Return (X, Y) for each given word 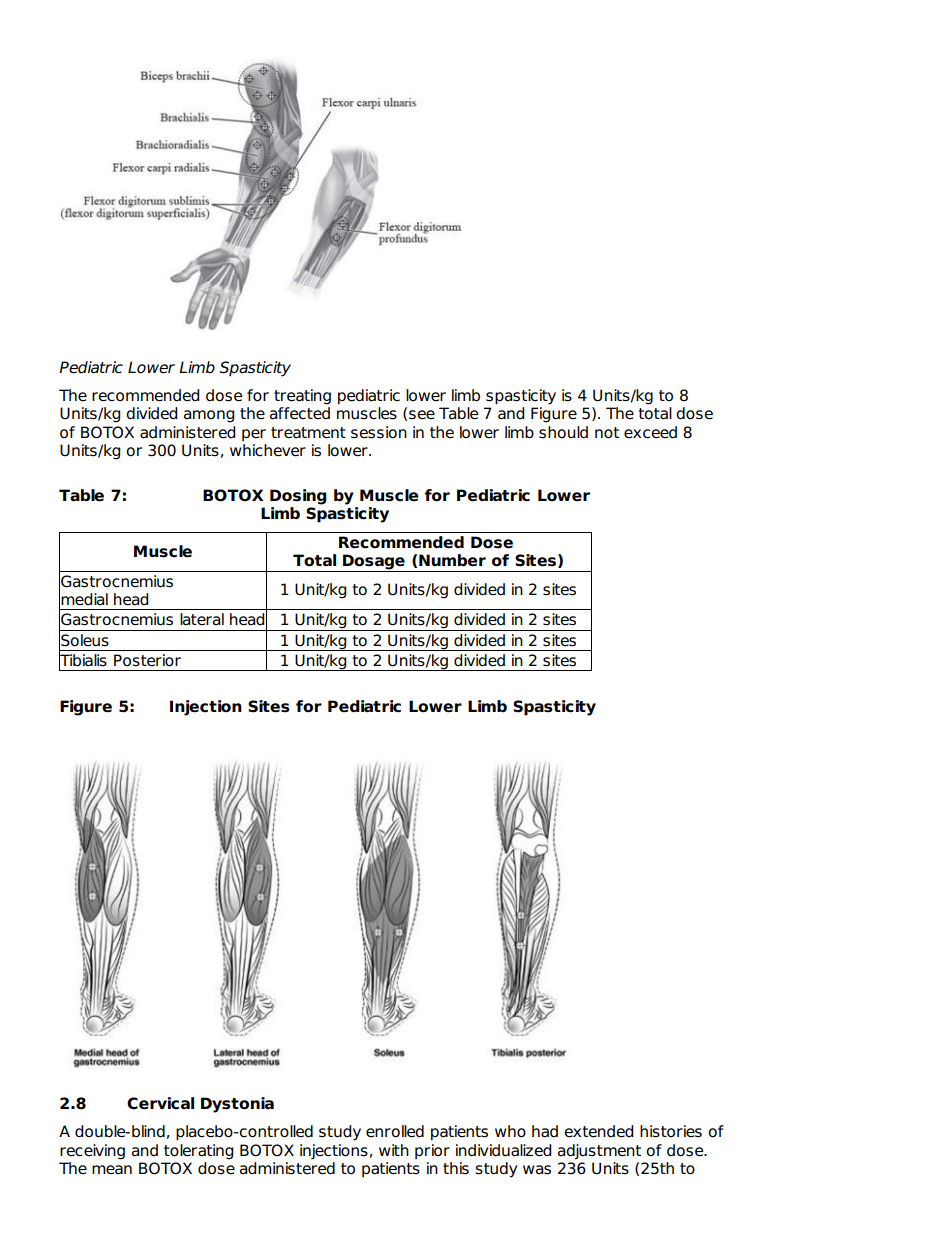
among (209, 416)
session (379, 432)
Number (452, 560)
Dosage (374, 563)
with (394, 1150)
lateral (202, 619)
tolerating (198, 1152)
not (607, 433)
